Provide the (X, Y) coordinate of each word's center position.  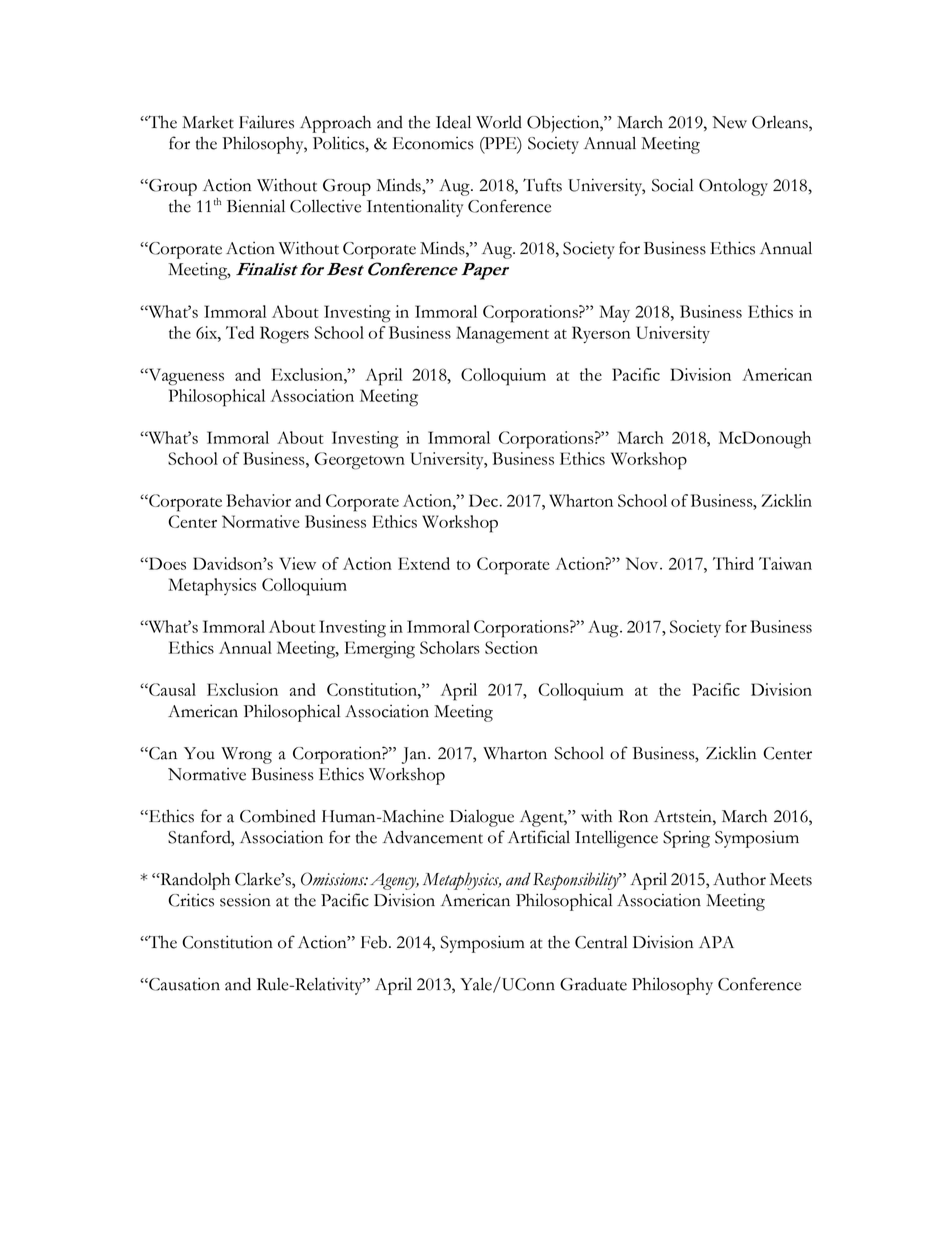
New (729, 122)
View (297, 563)
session (245, 900)
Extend (424, 563)
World (499, 122)
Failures (266, 122)
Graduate (593, 984)
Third (733, 563)
